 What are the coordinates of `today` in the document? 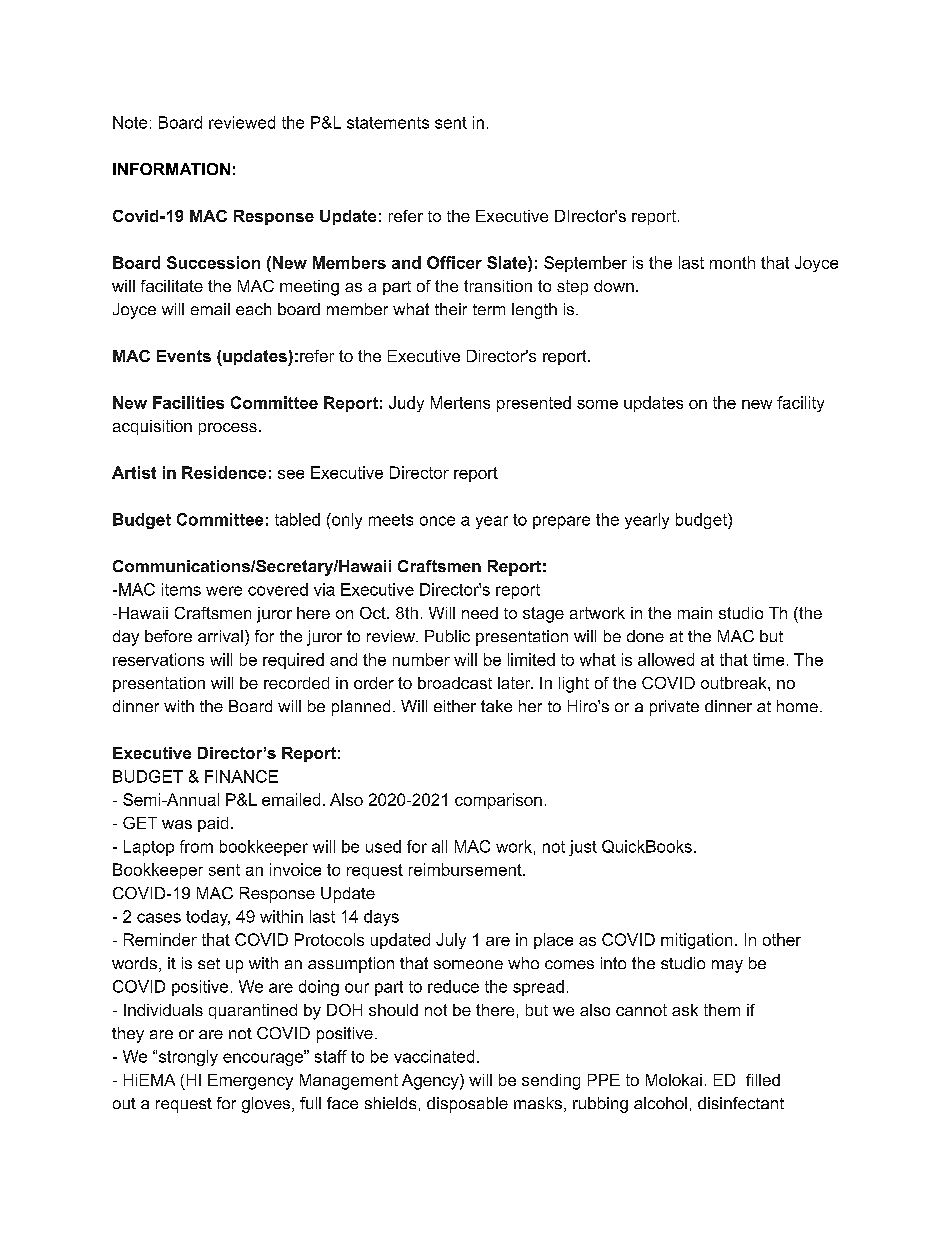 It's located at (208, 918).
